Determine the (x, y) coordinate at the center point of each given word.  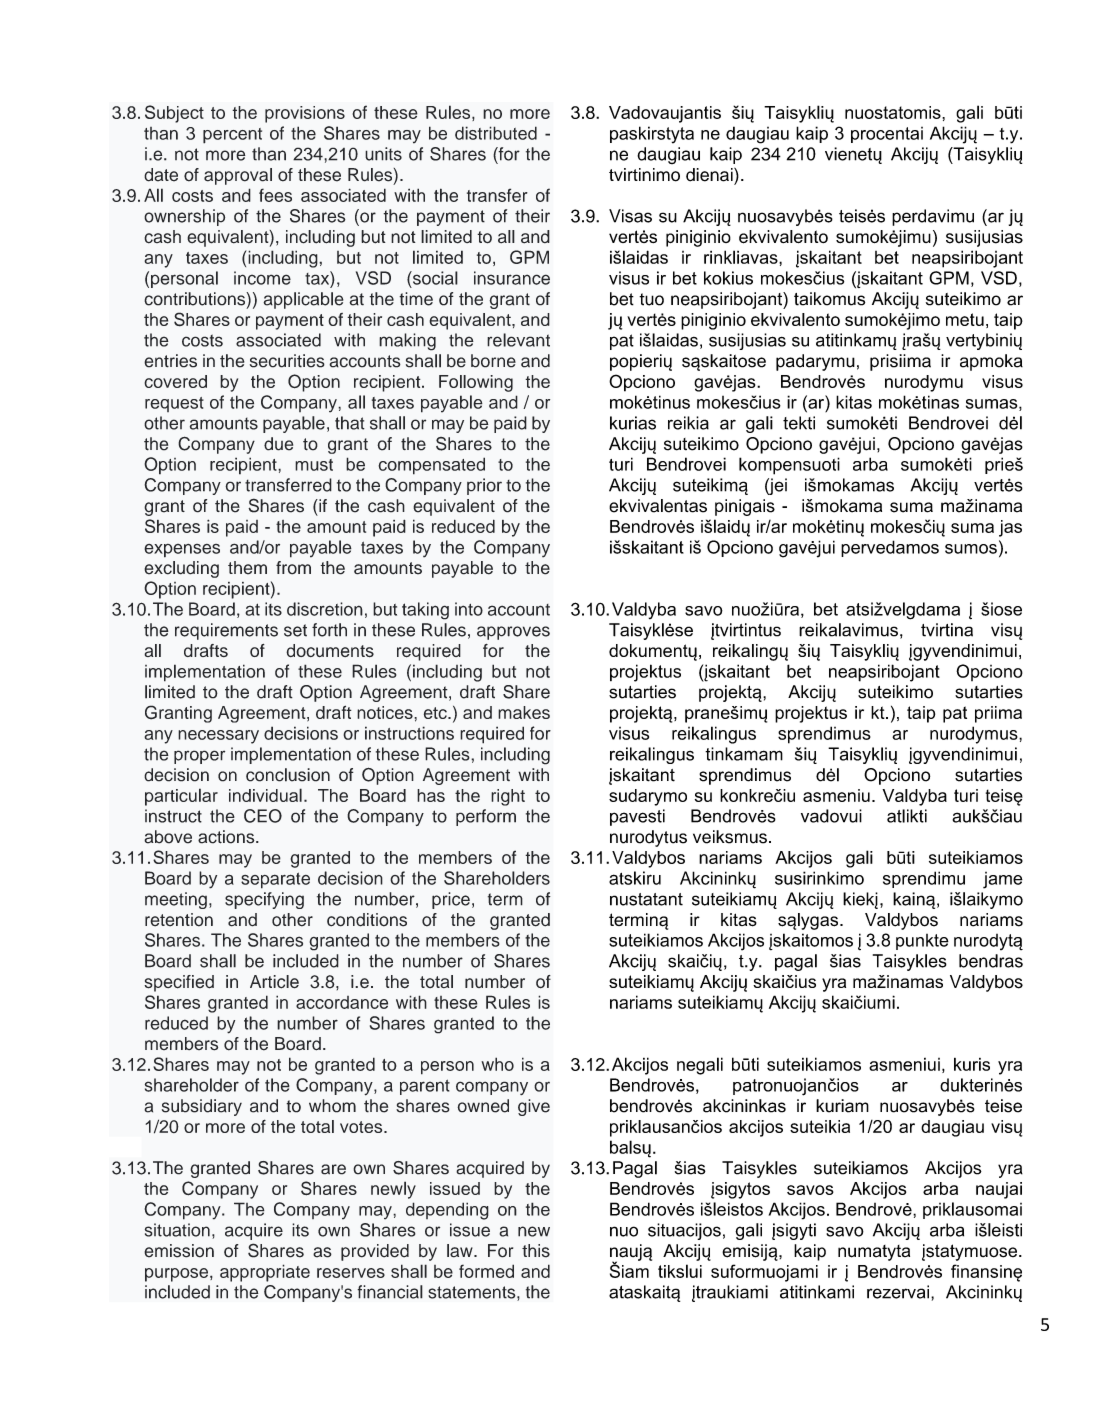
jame (1003, 880)
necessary (218, 737)
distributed (496, 133)
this (536, 1251)
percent (232, 136)
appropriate (265, 1273)
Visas (630, 216)
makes (524, 712)
